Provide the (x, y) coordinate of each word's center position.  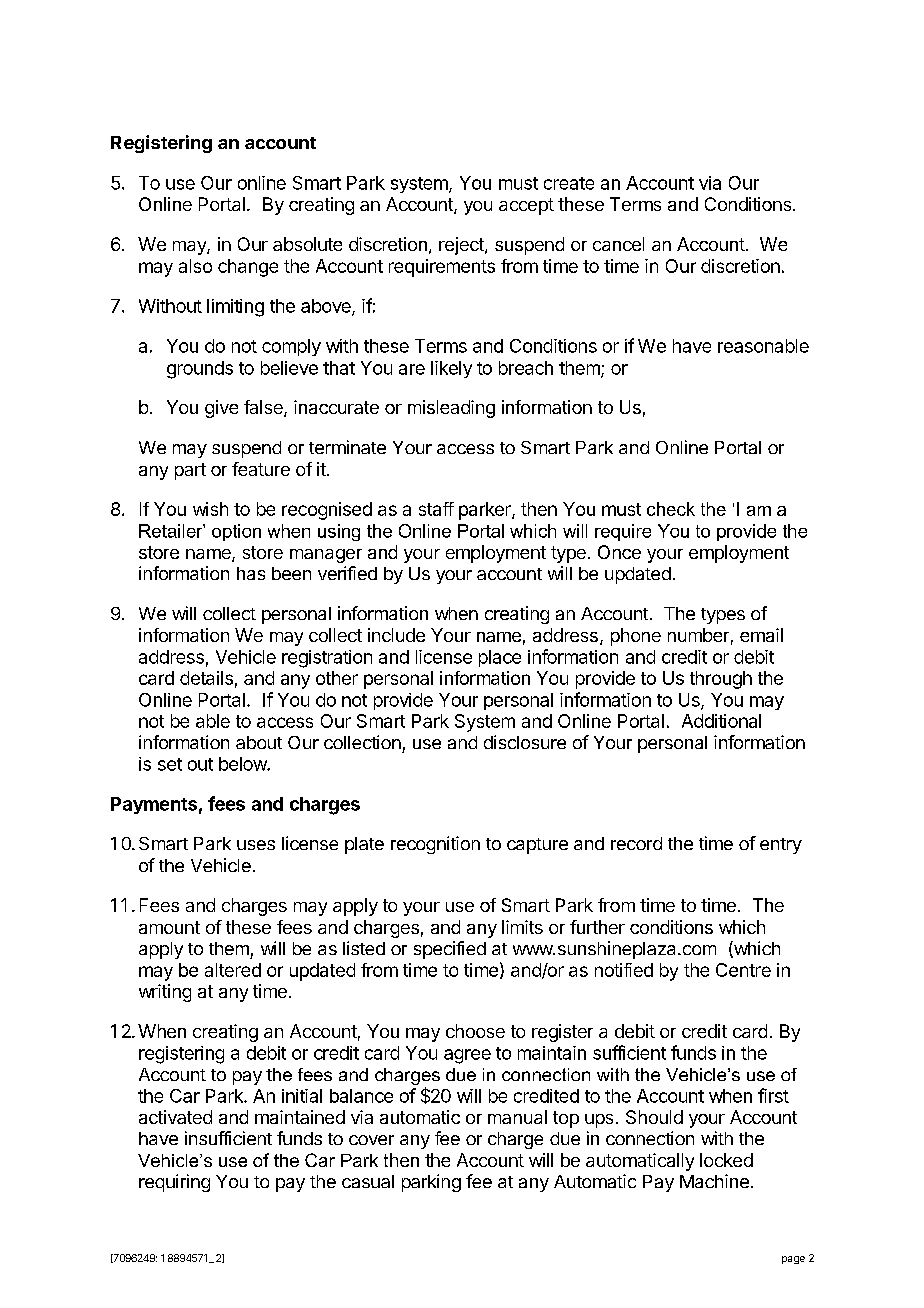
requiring (174, 1183)
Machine (714, 1181)
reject (462, 246)
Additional (721, 721)
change (248, 268)
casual (368, 1181)
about (259, 742)
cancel (618, 244)
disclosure (525, 742)
